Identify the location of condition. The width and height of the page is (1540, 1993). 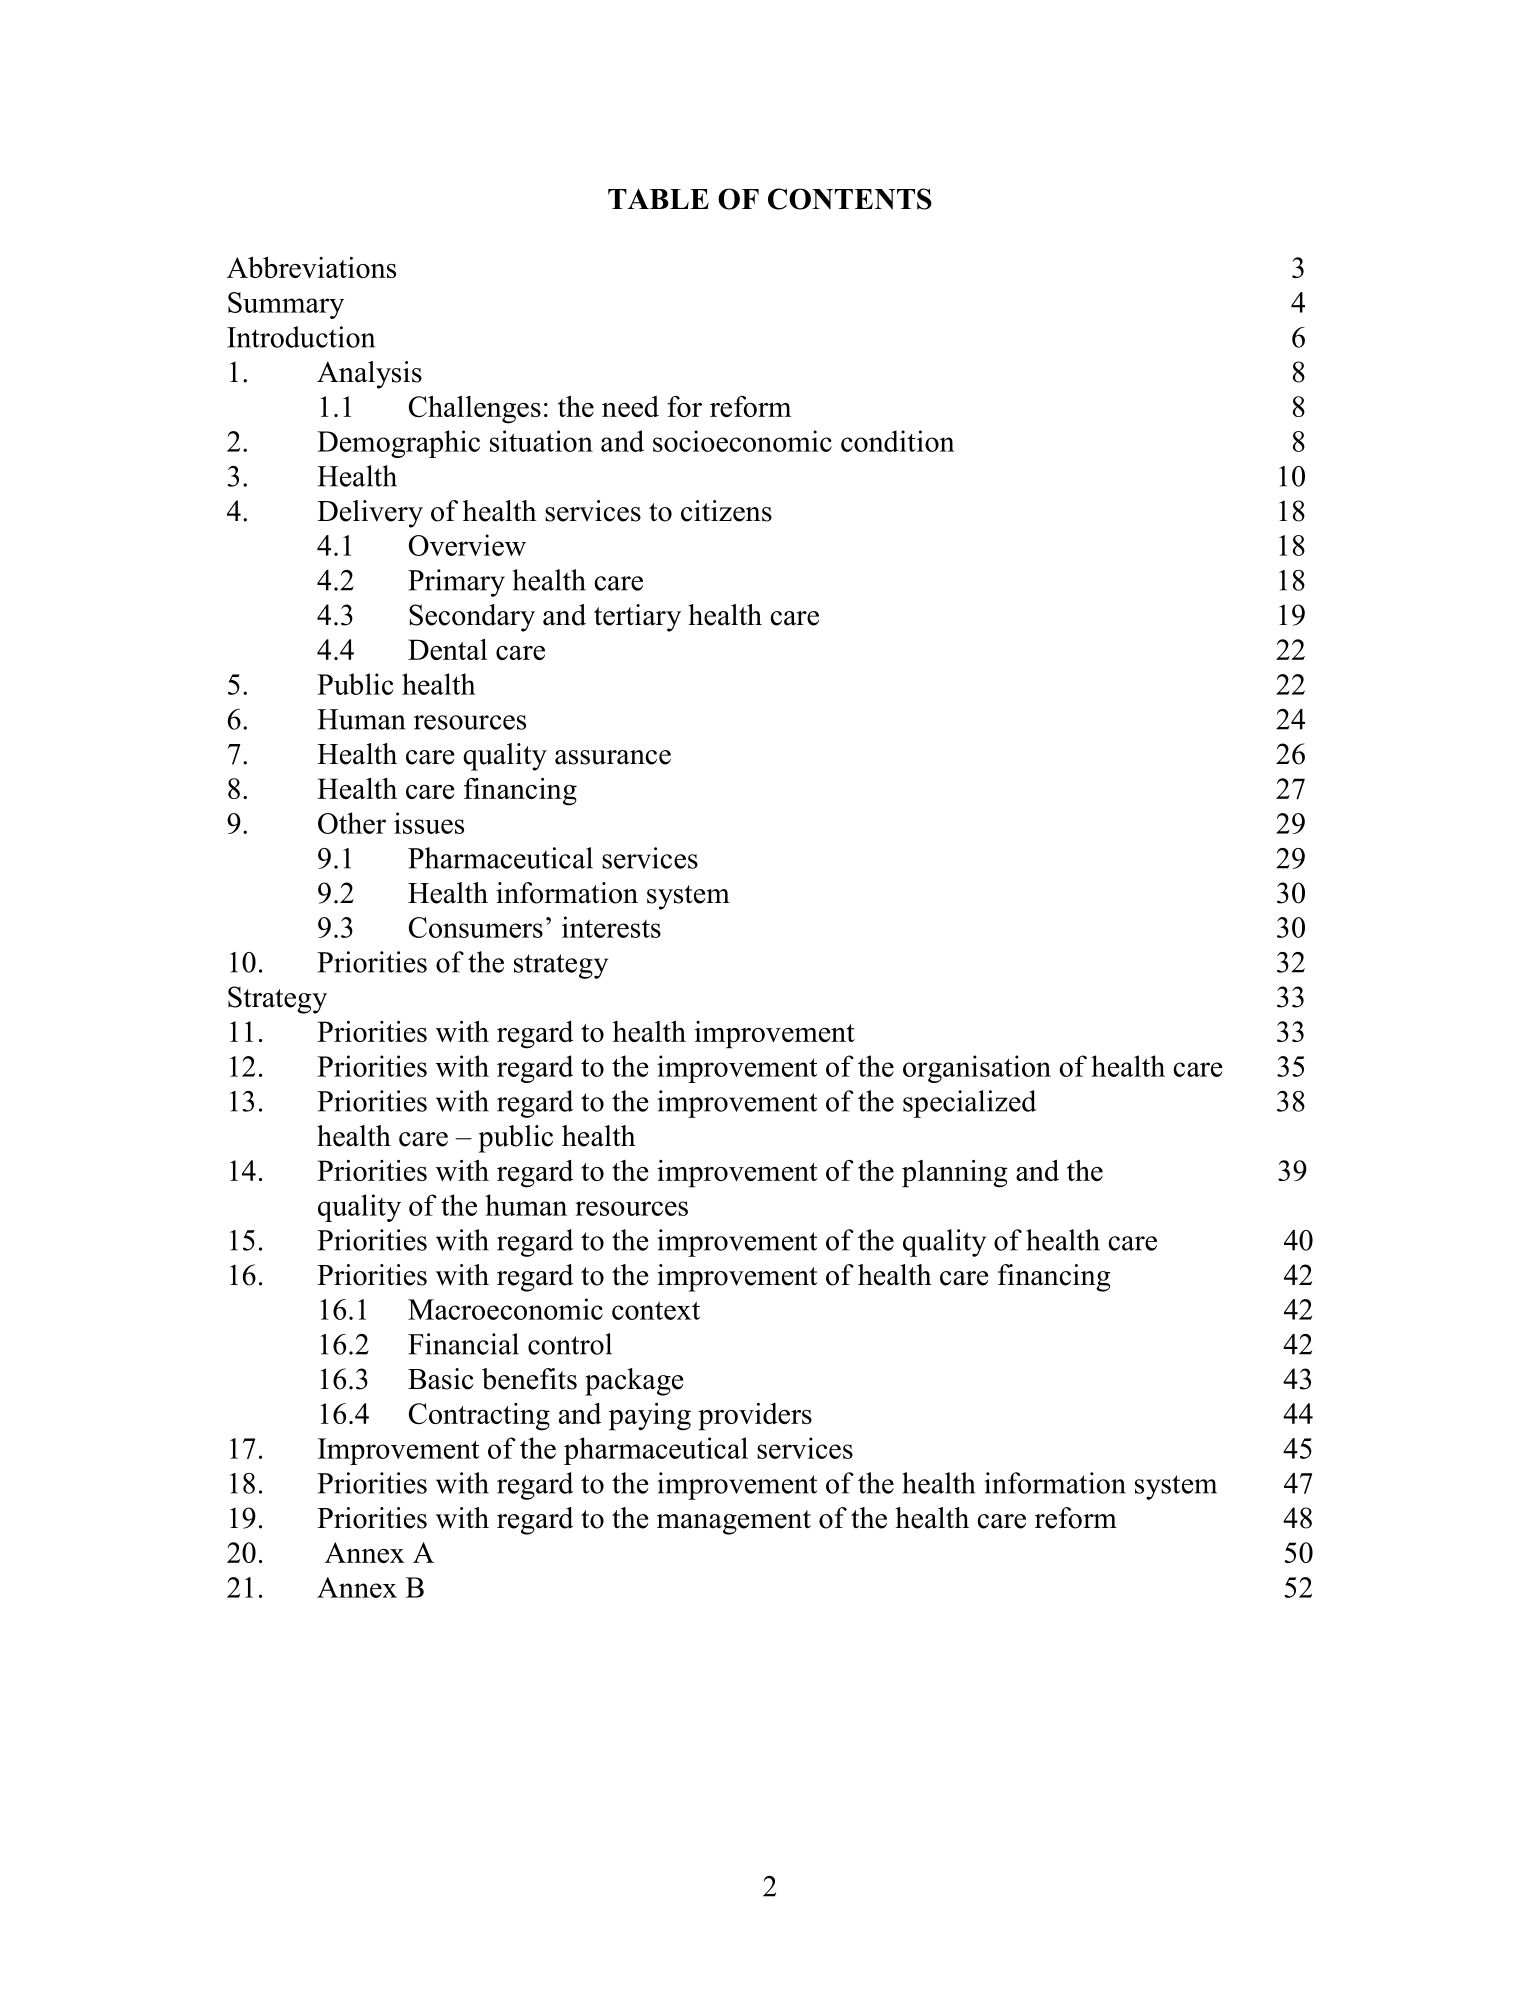
(898, 441).
